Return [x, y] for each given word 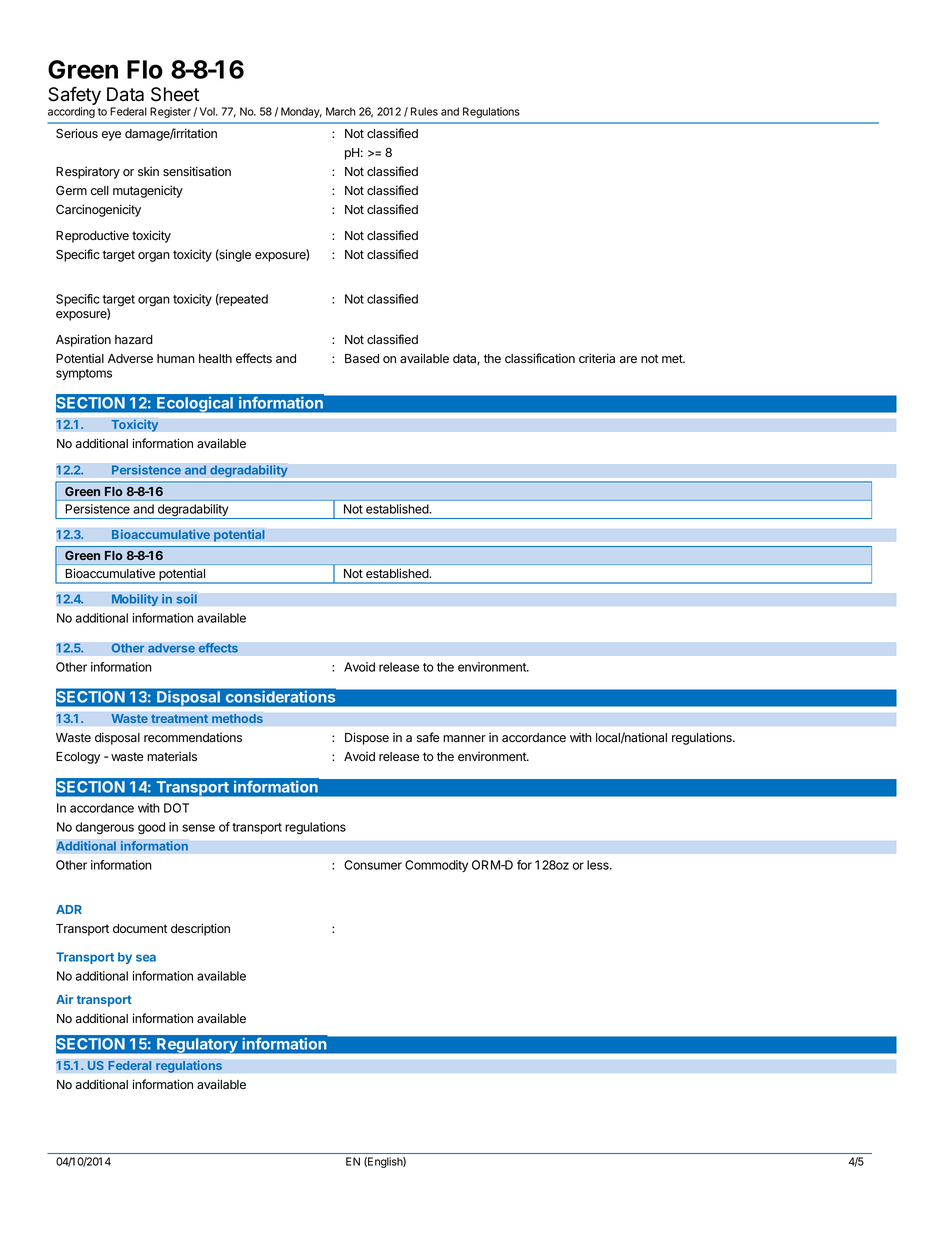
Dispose [367, 738]
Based [362, 359]
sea [146, 958]
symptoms [84, 374]
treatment [179, 718]
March [341, 111]
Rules [424, 111]
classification [540, 358]
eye [111, 136]
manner [464, 738]
